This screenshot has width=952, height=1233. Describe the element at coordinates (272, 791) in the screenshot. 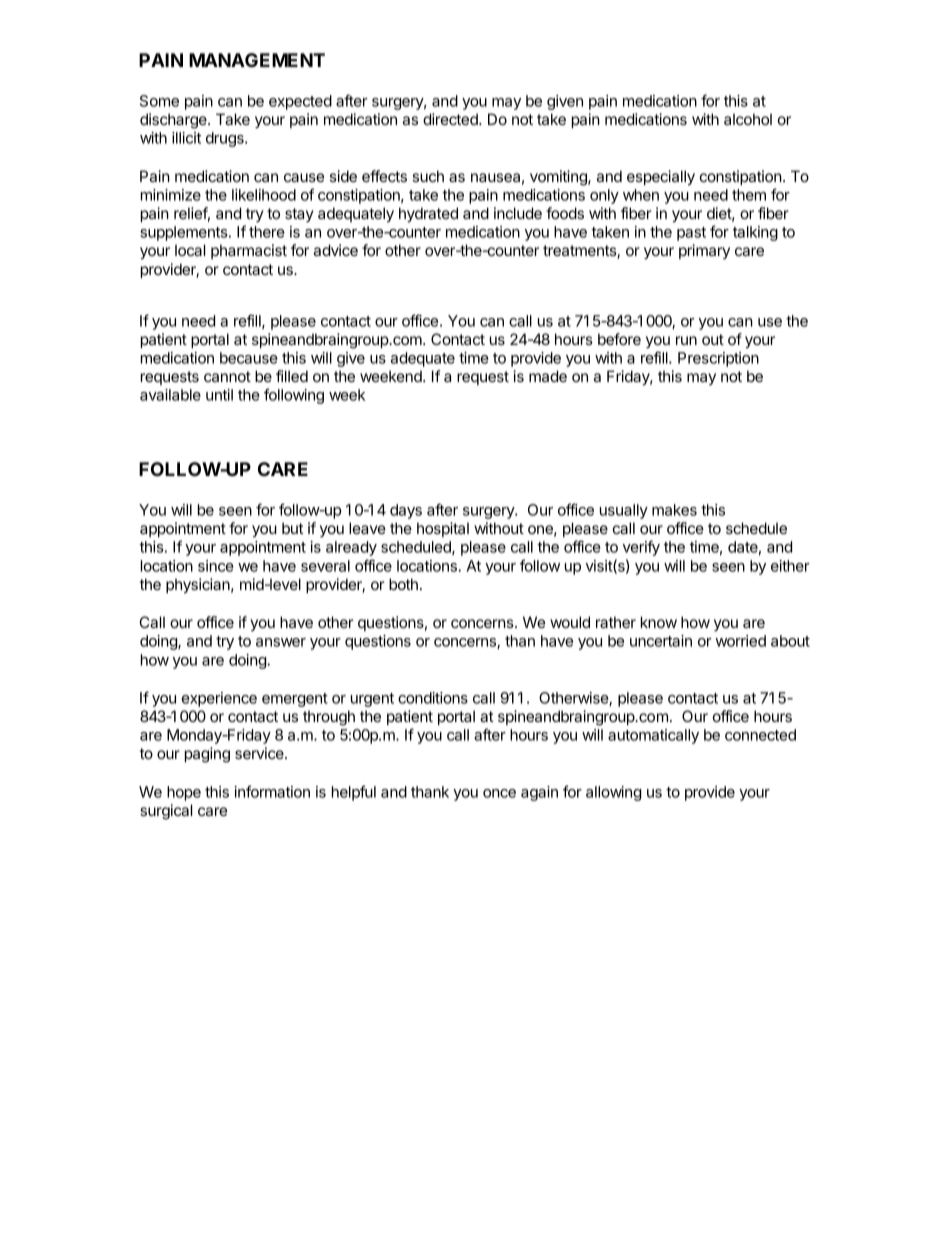

I see `information` at that location.
